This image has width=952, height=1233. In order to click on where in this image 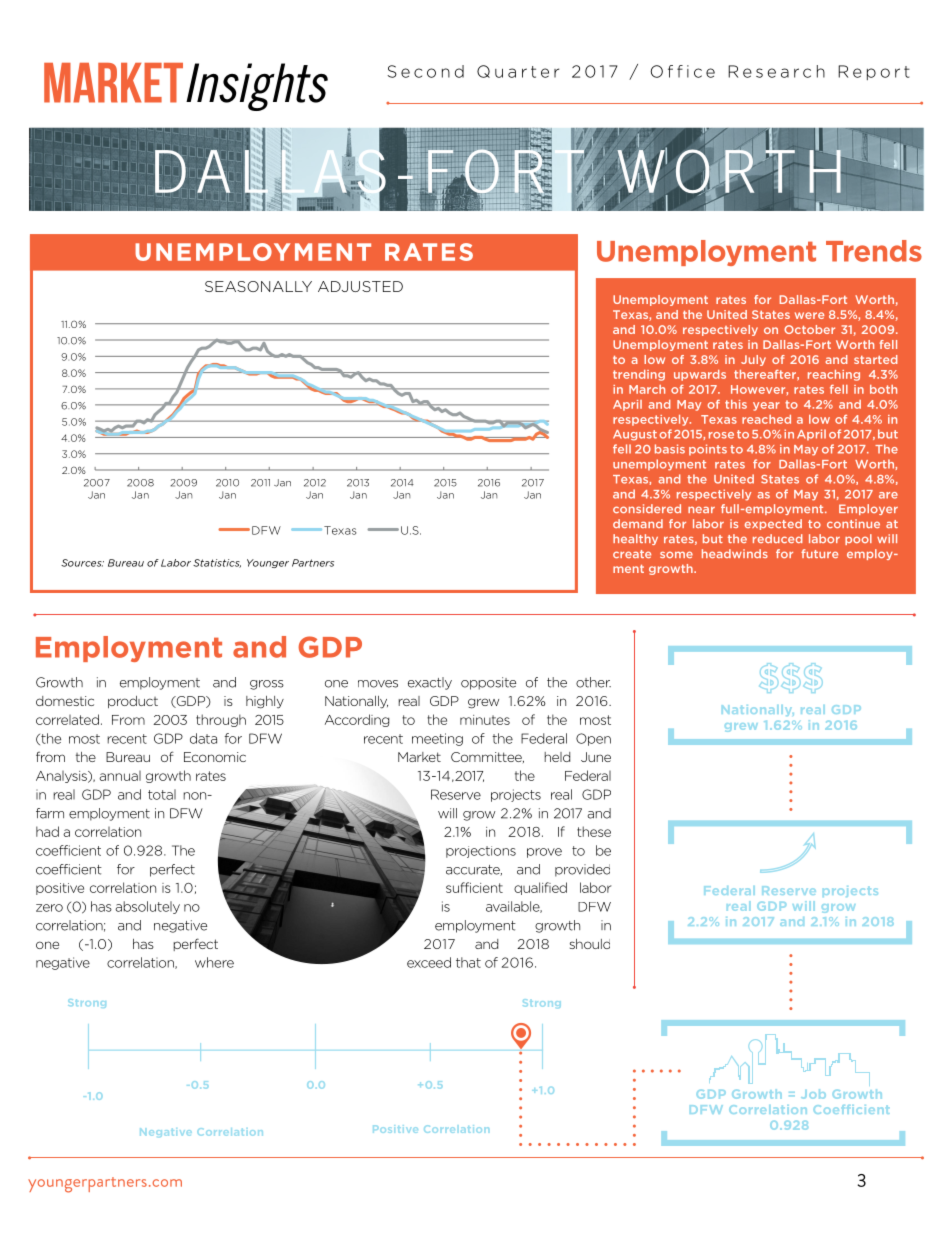, I will do `click(214, 962)`.
